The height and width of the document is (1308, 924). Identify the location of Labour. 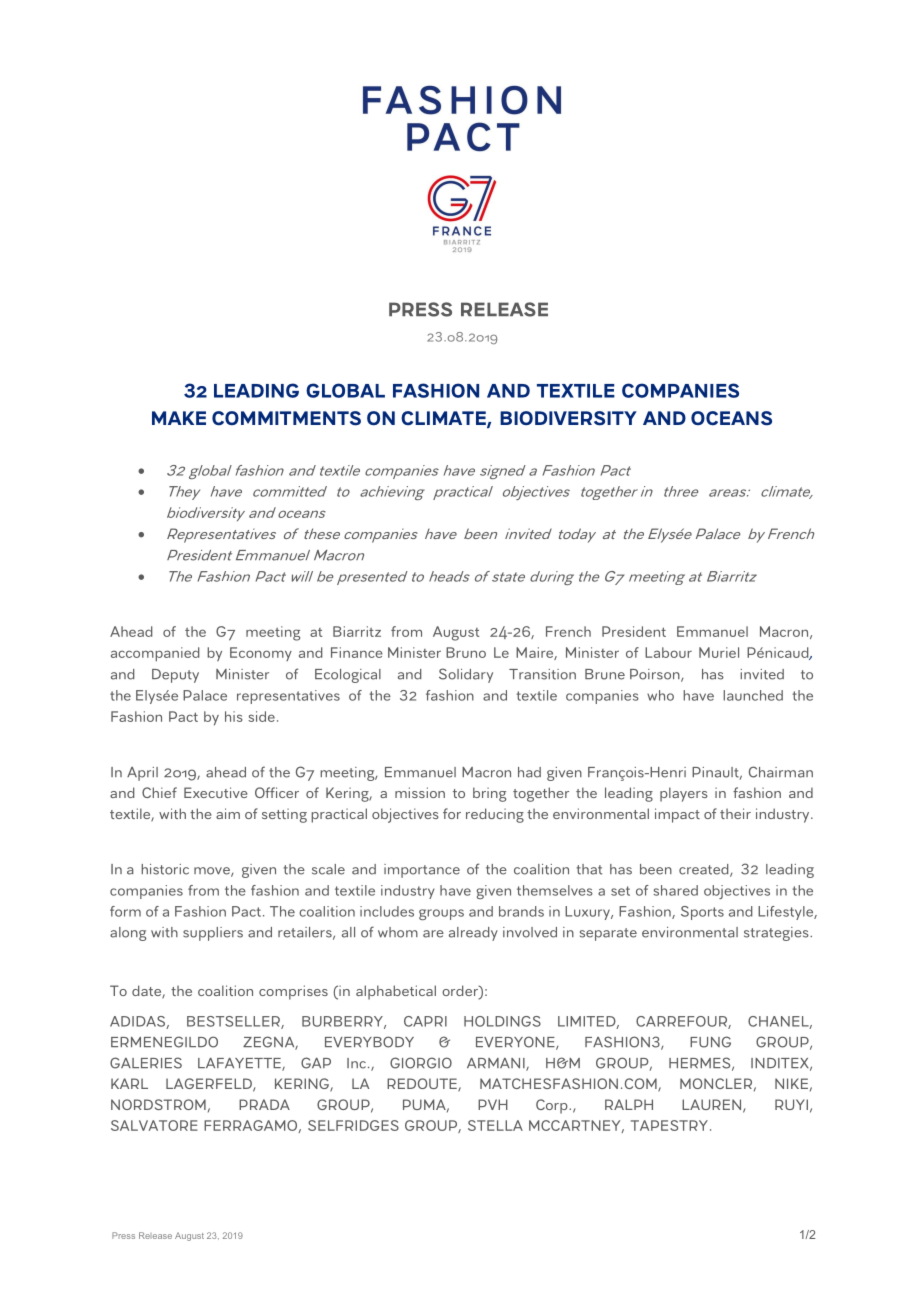
(668, 652).
